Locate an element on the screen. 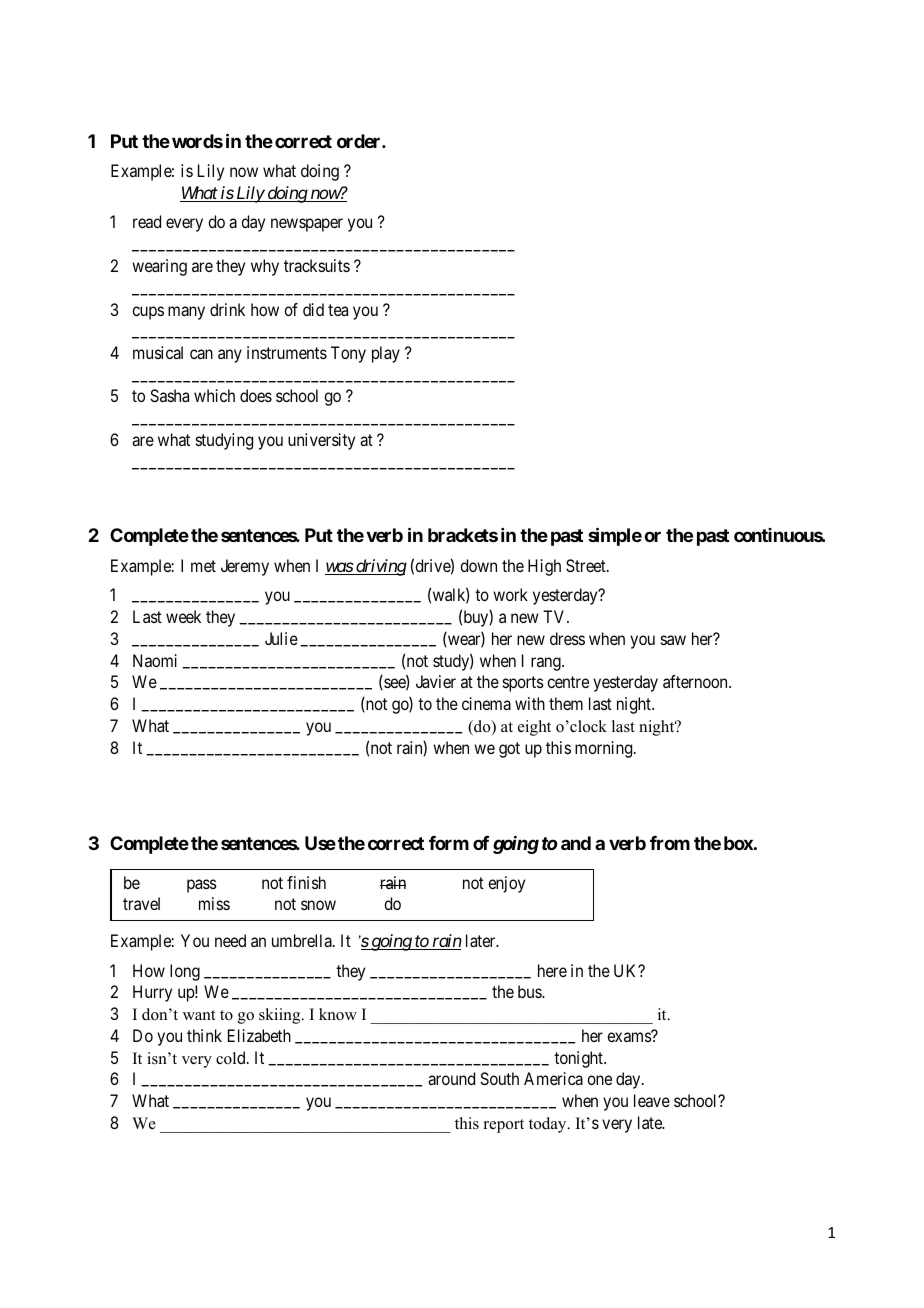  saw is located at coordinates (673, 640).
